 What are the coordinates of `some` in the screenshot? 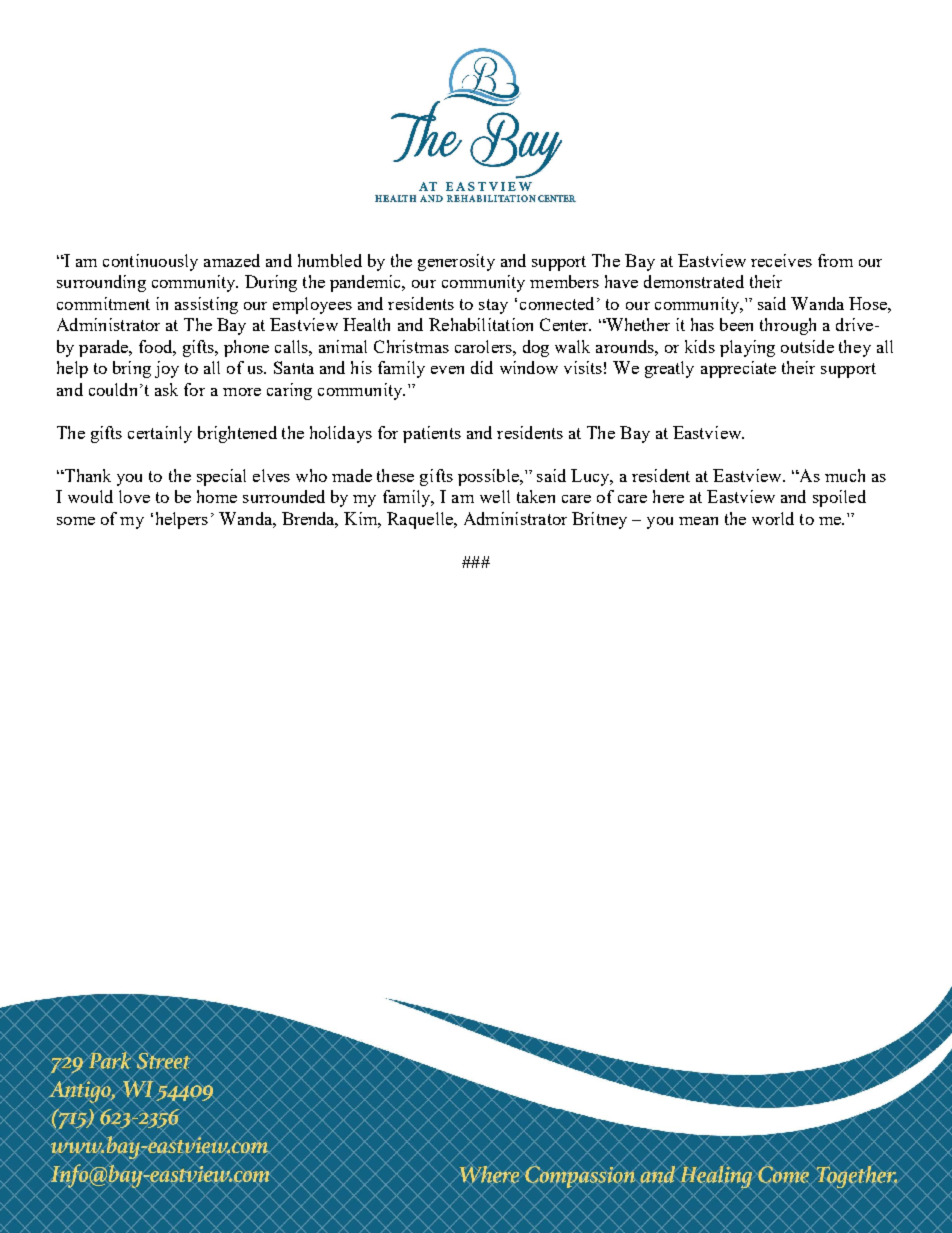 It's located at (76, 521).
